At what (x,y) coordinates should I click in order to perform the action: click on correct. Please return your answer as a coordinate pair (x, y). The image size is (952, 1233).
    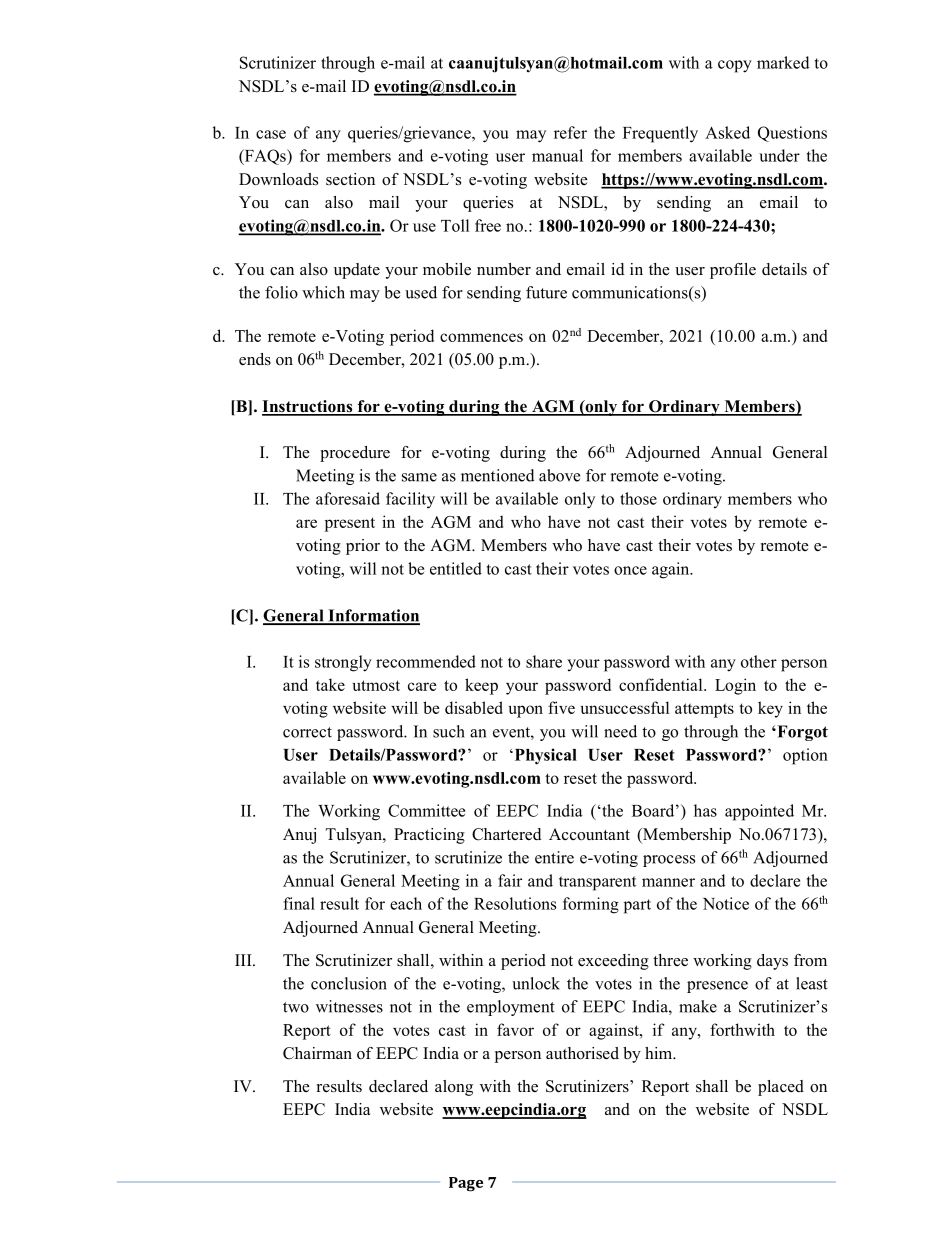
    Looking at the image, I should click on (307, 732).
